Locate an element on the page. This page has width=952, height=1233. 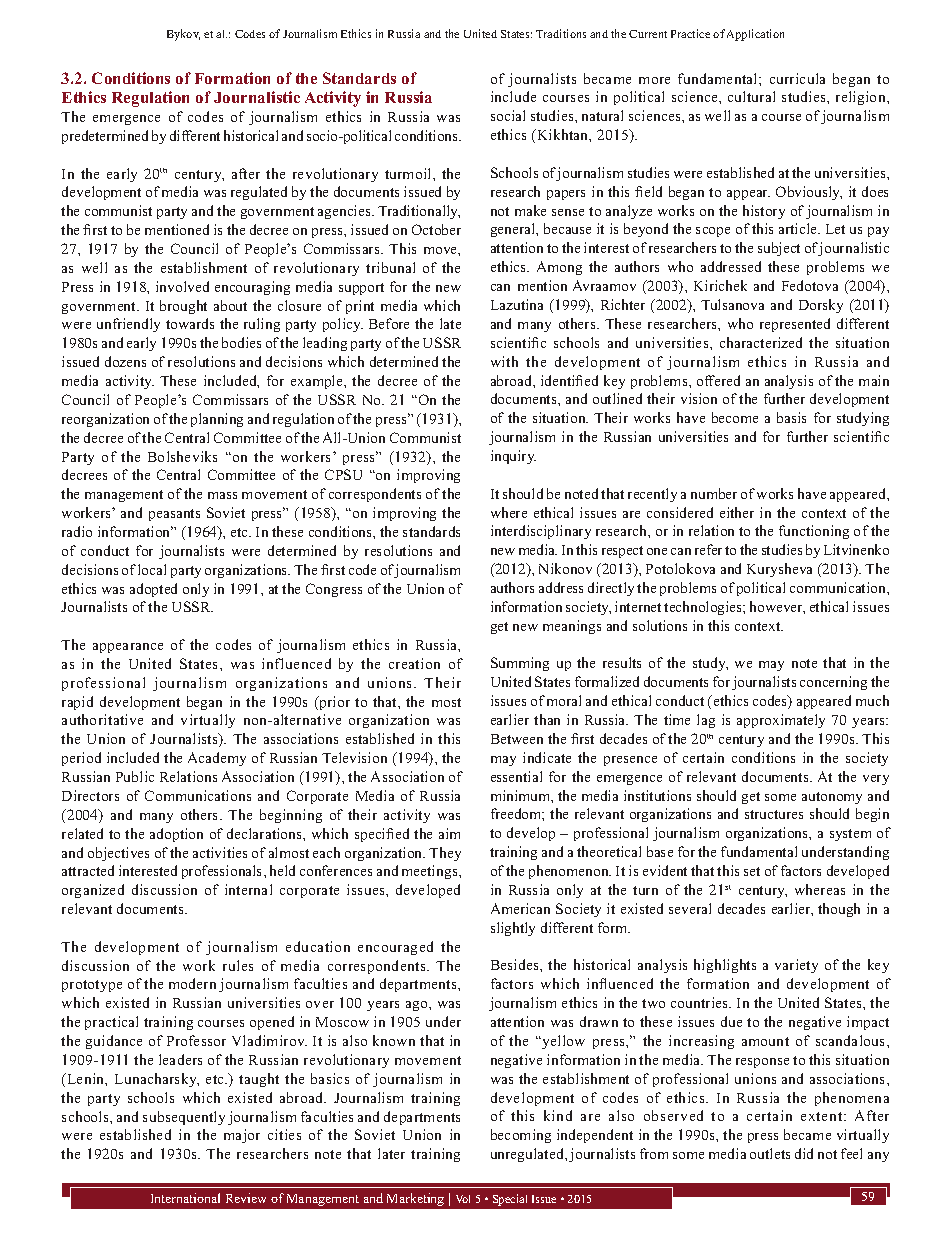
however is located at coordinates (777, 607).
